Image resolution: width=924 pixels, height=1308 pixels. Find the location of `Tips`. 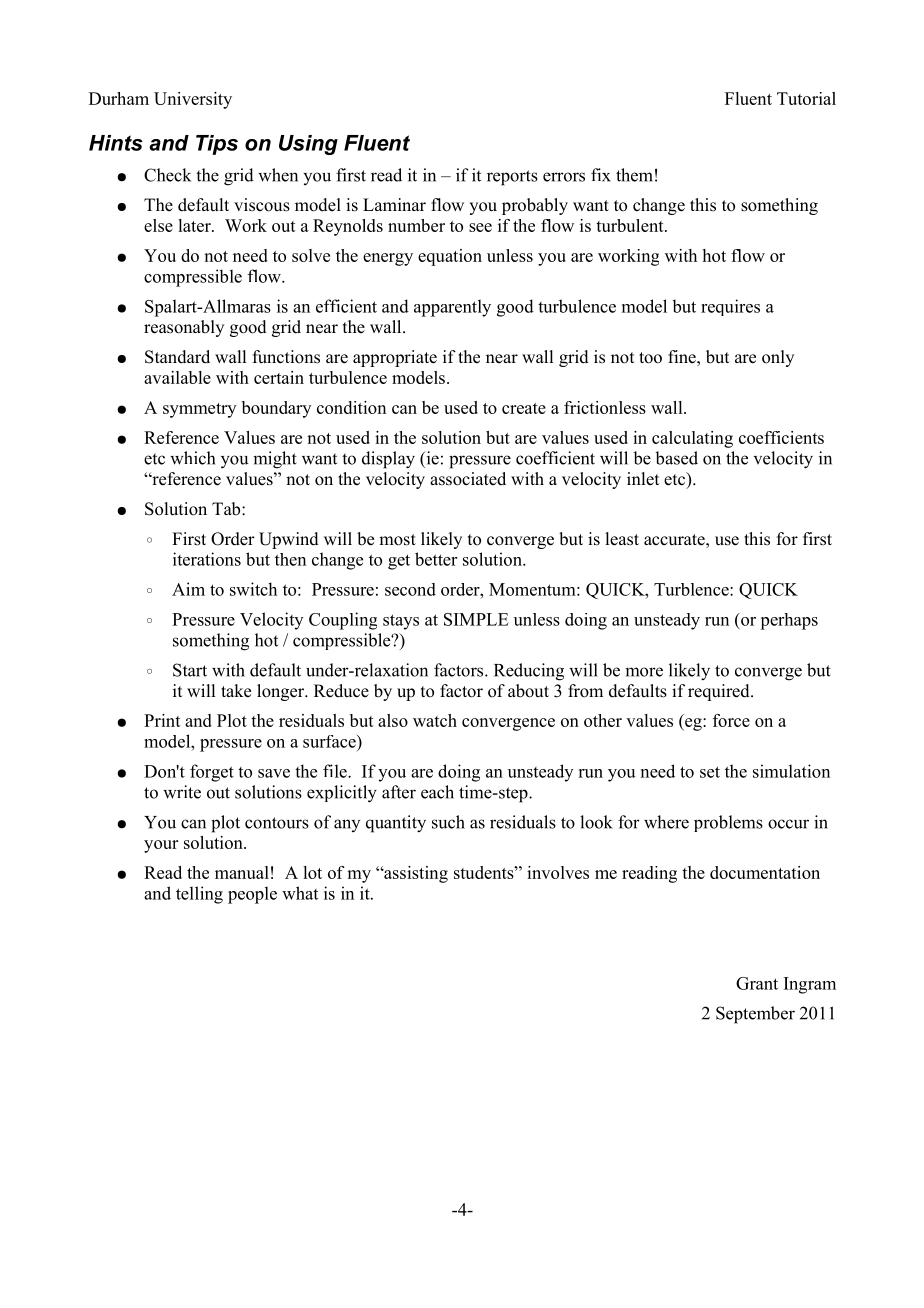

Tips is located at coordinates (217, 145).
